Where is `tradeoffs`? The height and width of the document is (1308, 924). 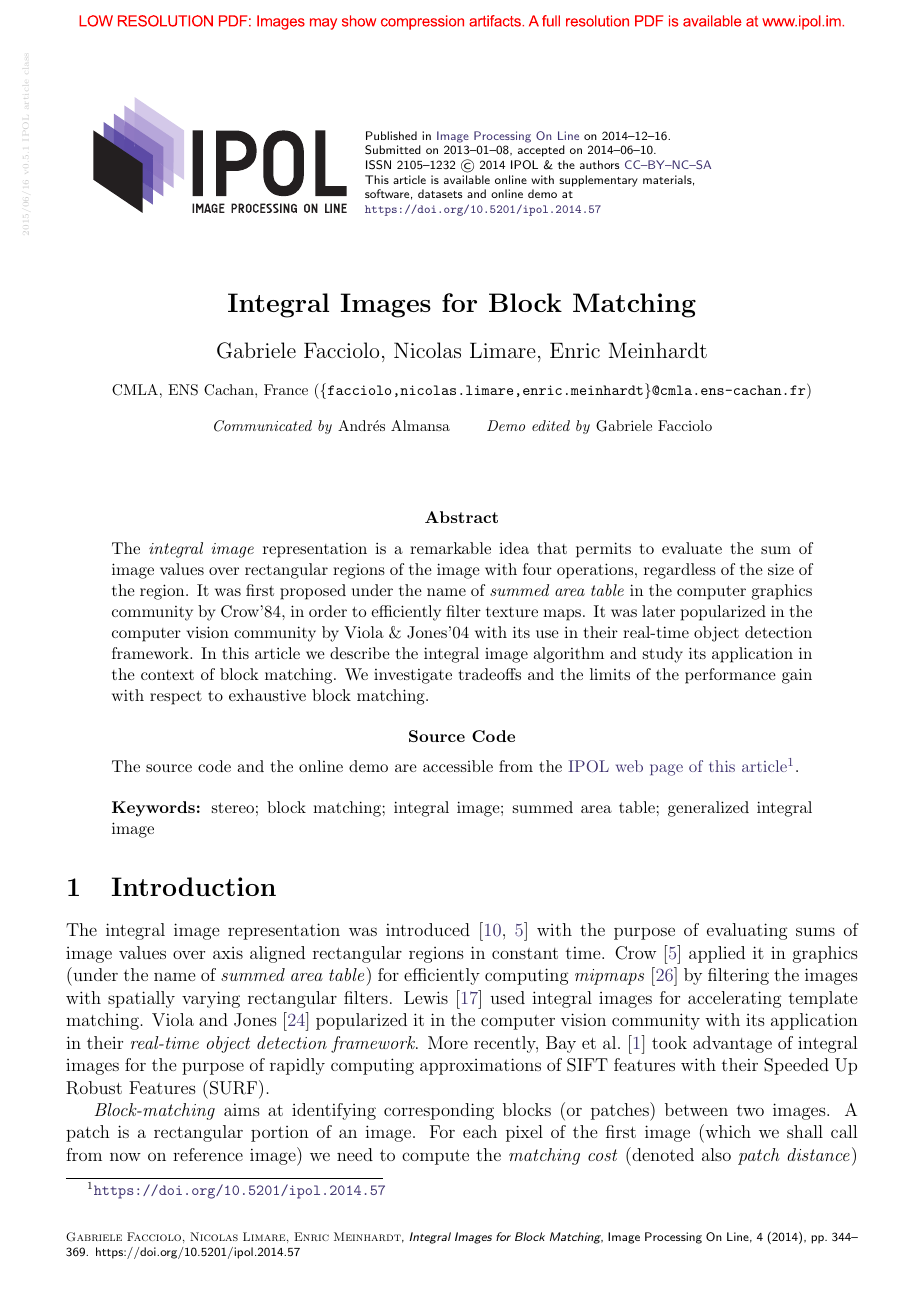 tradeoffs is located at coordinates (490, 674).
